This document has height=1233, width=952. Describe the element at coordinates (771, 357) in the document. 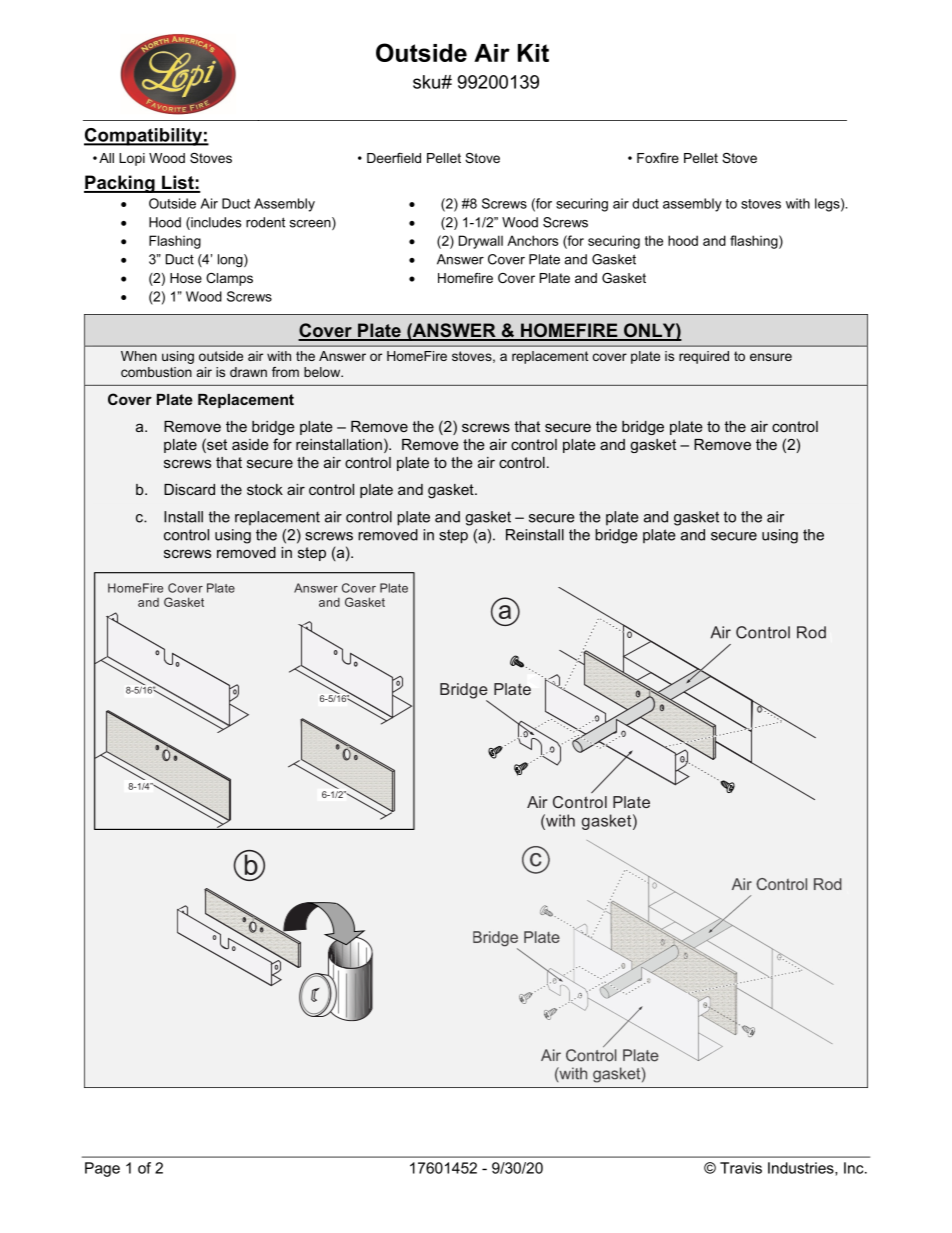

I see `ensure` at that location.
